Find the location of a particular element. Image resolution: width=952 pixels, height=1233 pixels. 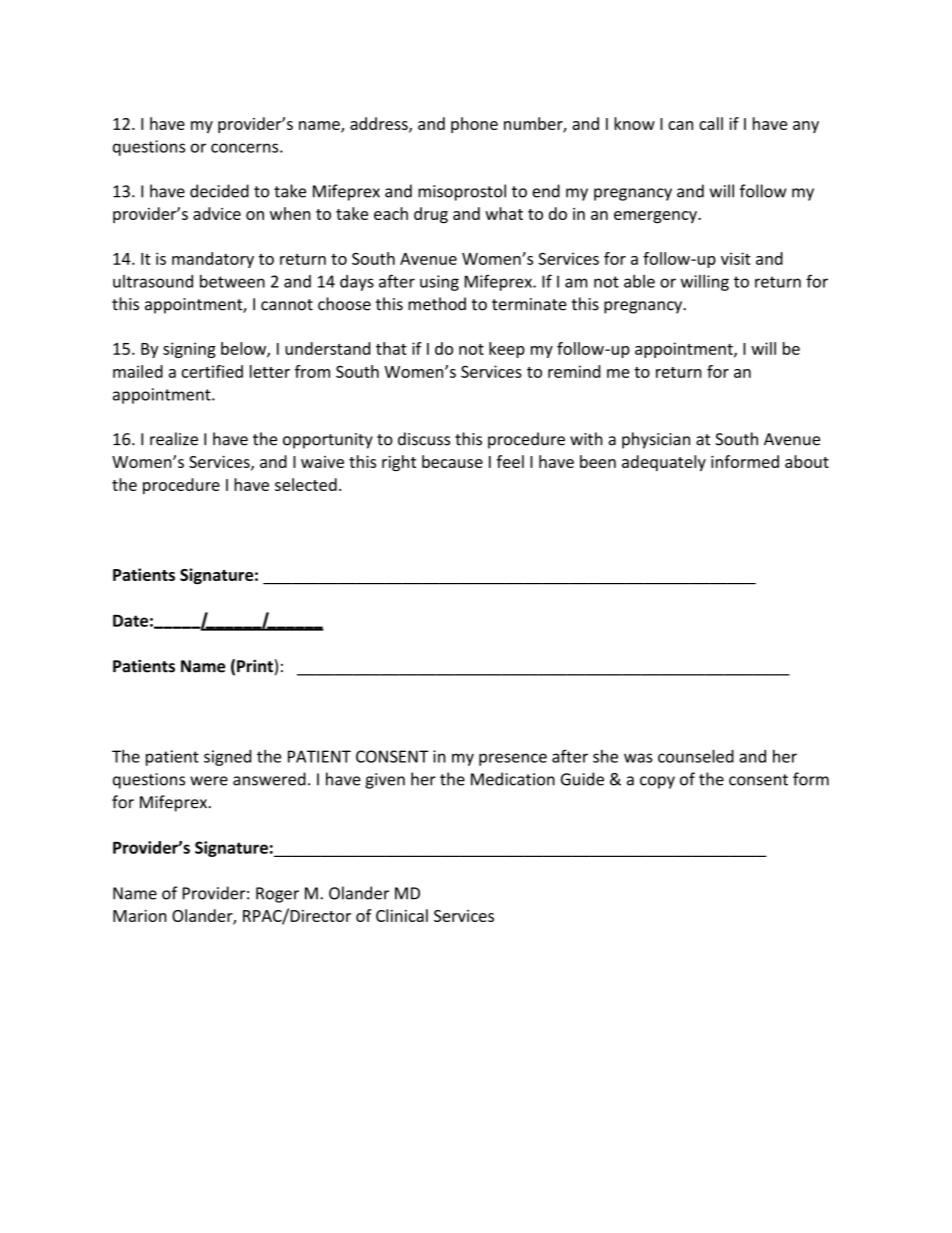

selected is located at coordinates (306, 484).
